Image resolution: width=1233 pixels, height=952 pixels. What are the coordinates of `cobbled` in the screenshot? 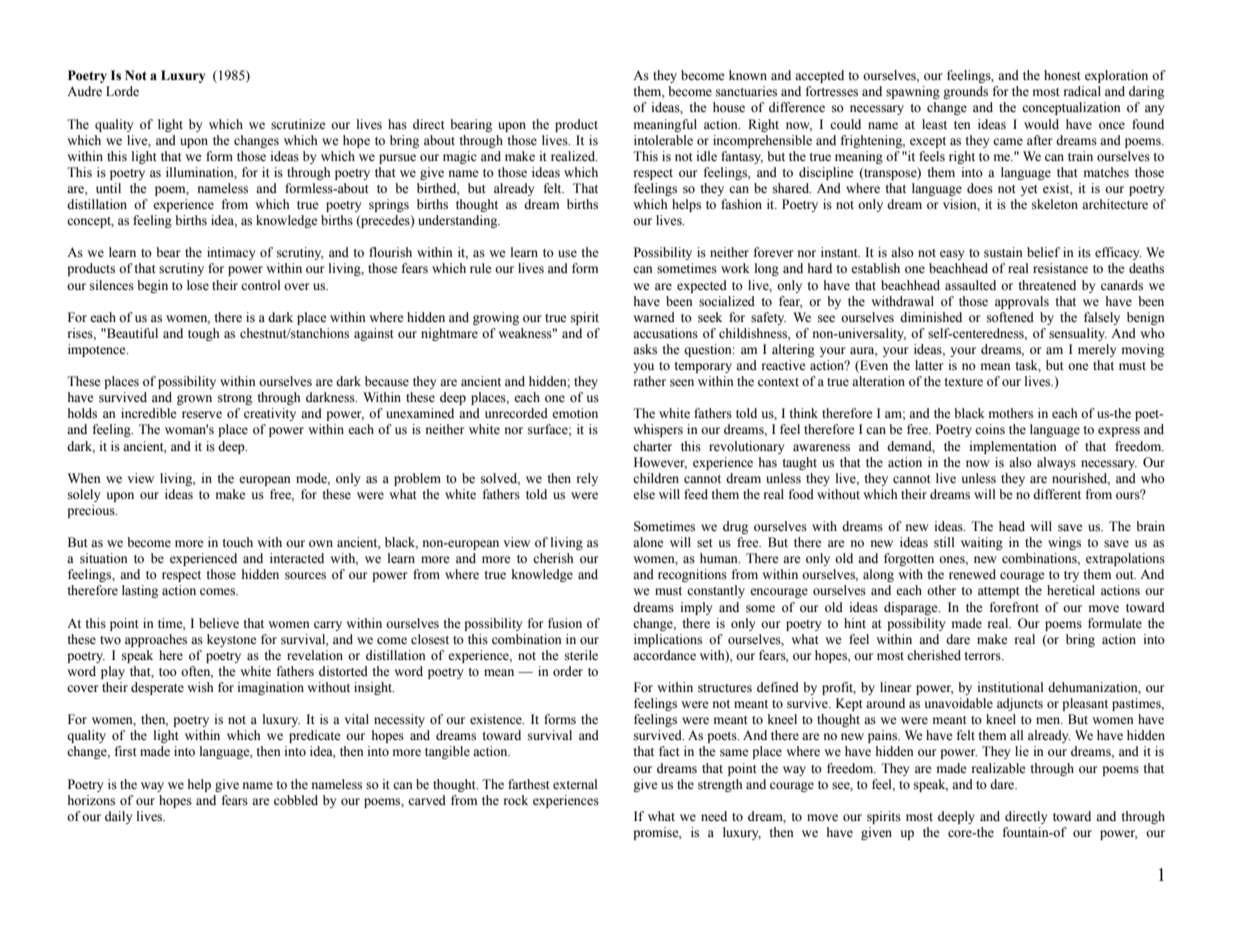 It's located at (296, 800).
